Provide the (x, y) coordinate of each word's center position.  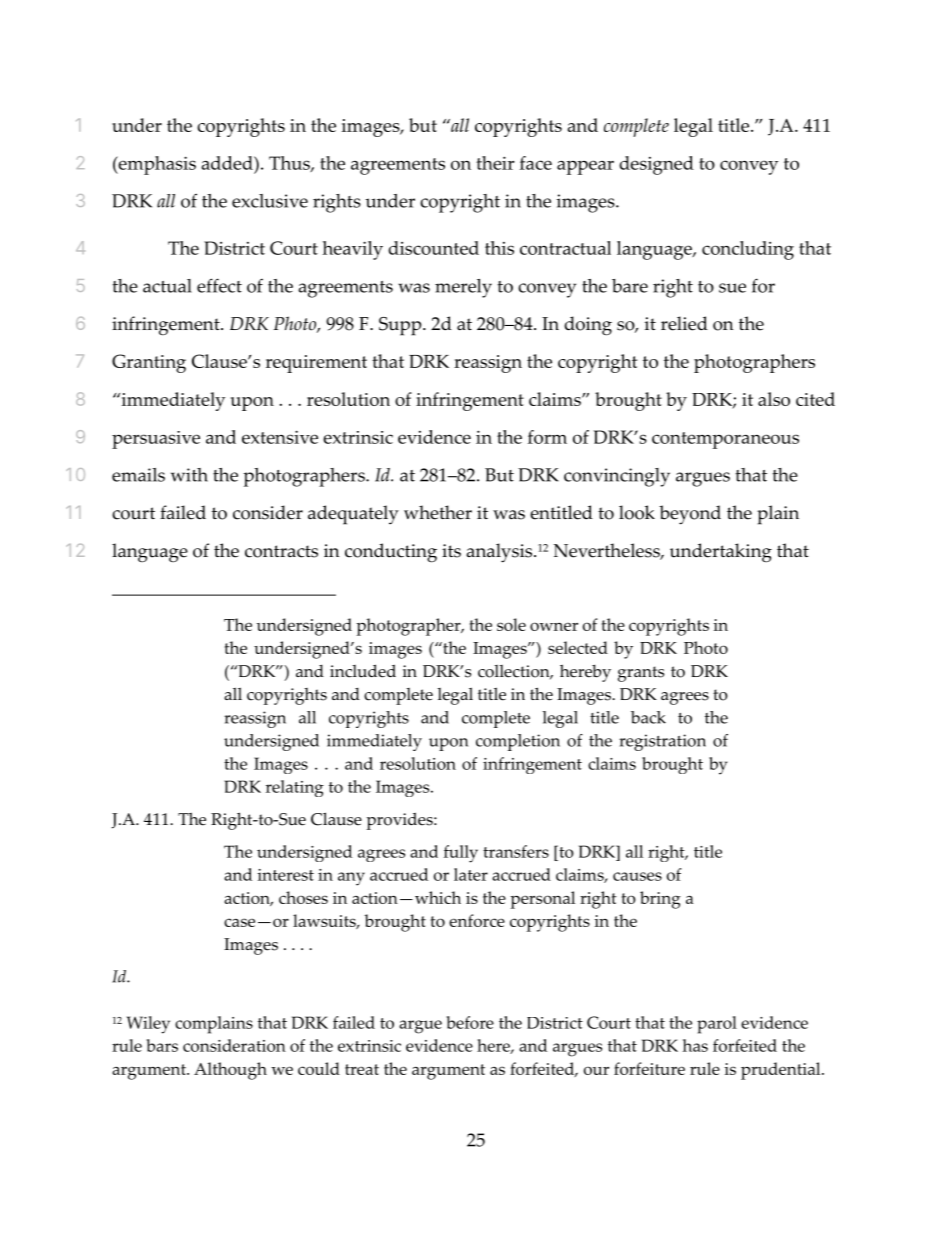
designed (656, 165)
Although (230, 1071)
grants (641, 674)
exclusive (270, 201)
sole (511, 624)
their (495, 163)
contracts (281, 551)
